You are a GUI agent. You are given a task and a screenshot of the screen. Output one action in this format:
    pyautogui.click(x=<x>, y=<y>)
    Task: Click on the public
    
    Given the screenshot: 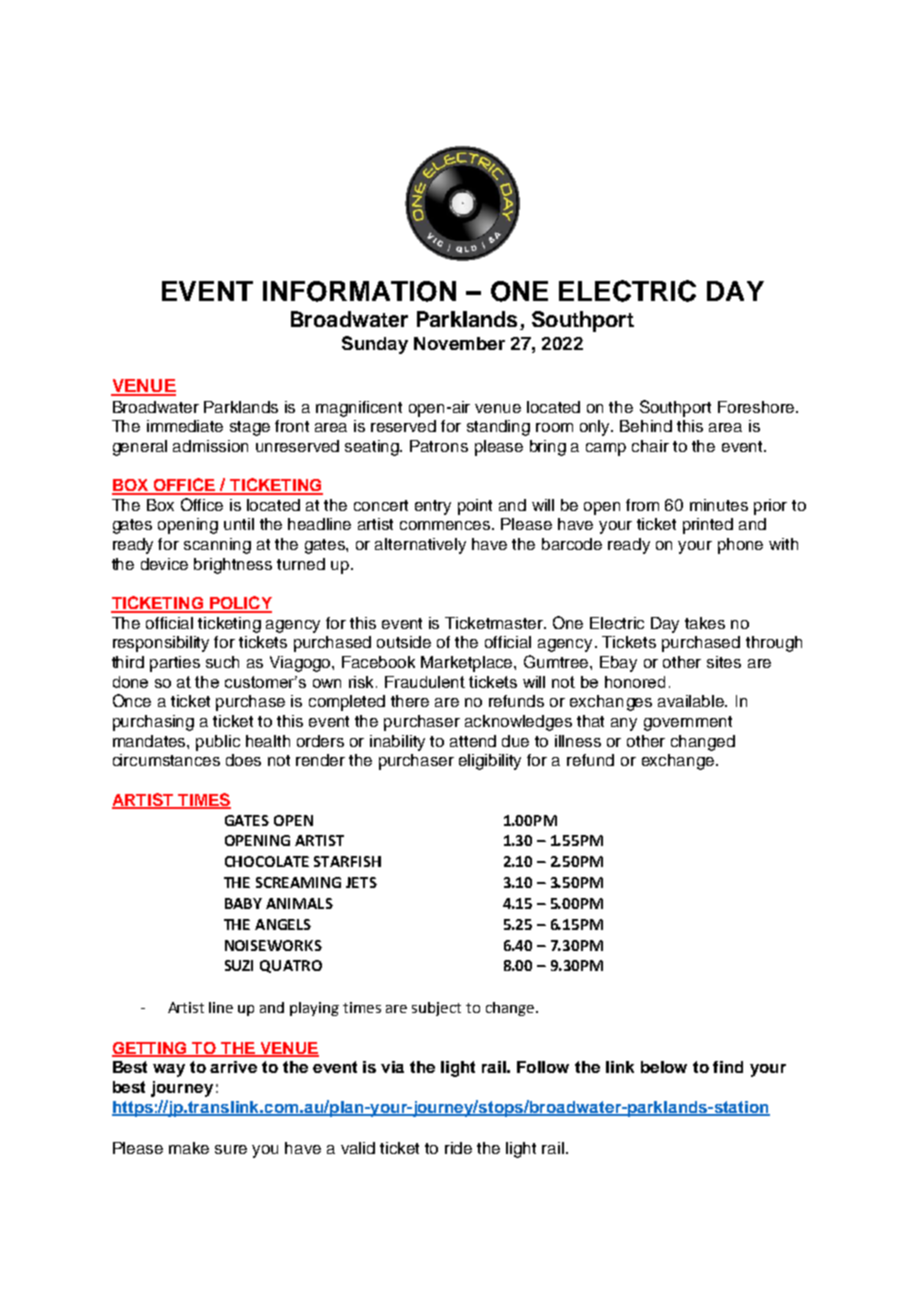 What is the action you would take?
    pyautogui.click(x=218, y=743)
